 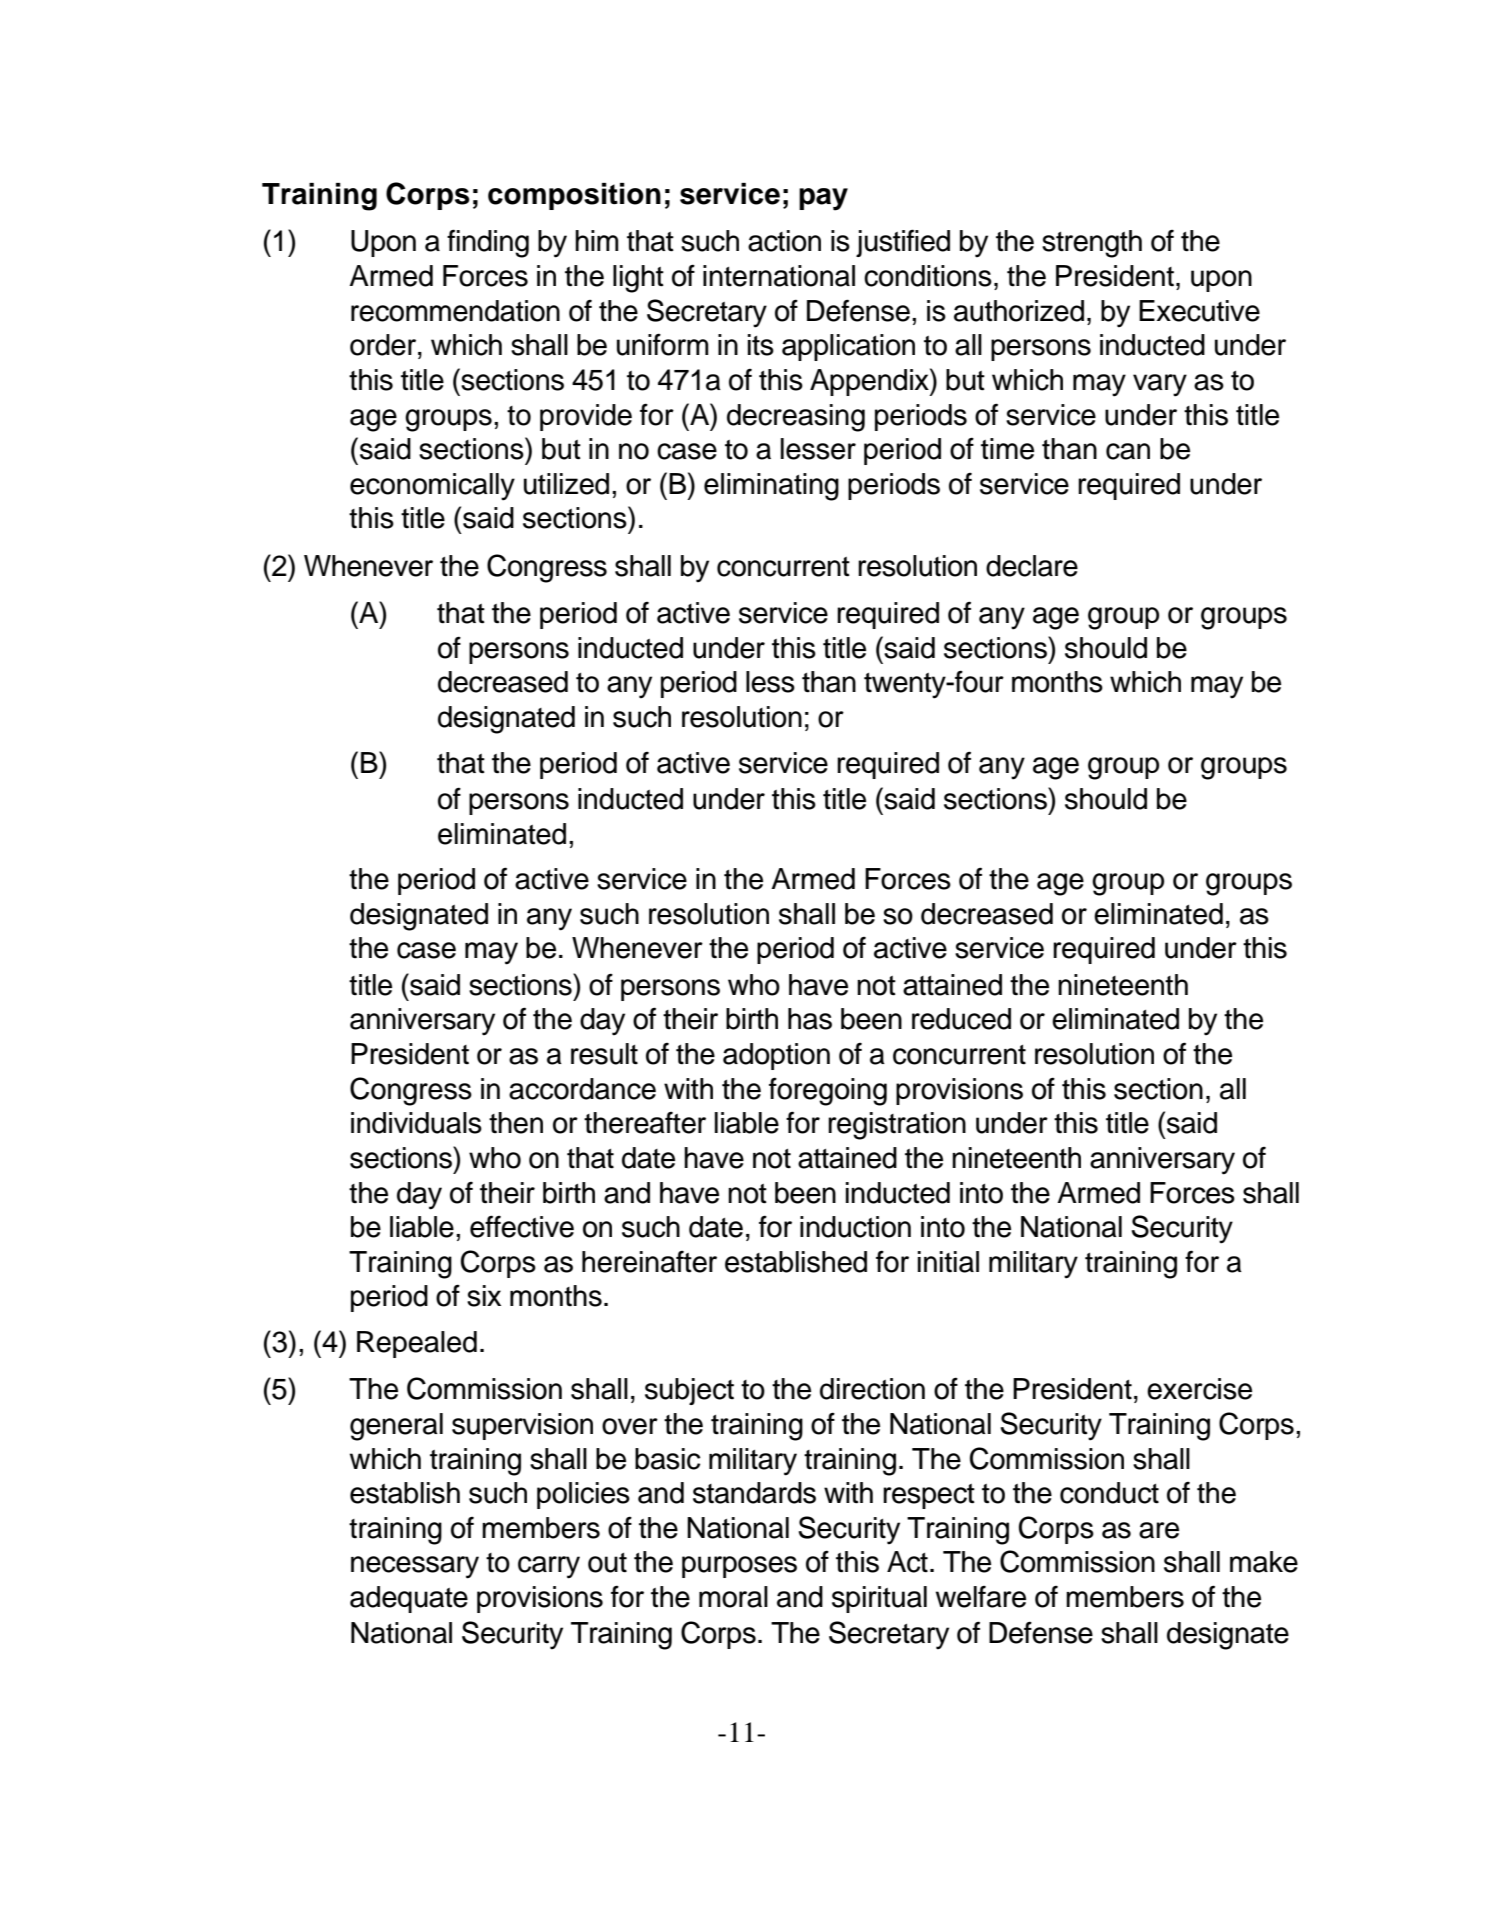 I want to click on result, so click(x=604, y=1054).
